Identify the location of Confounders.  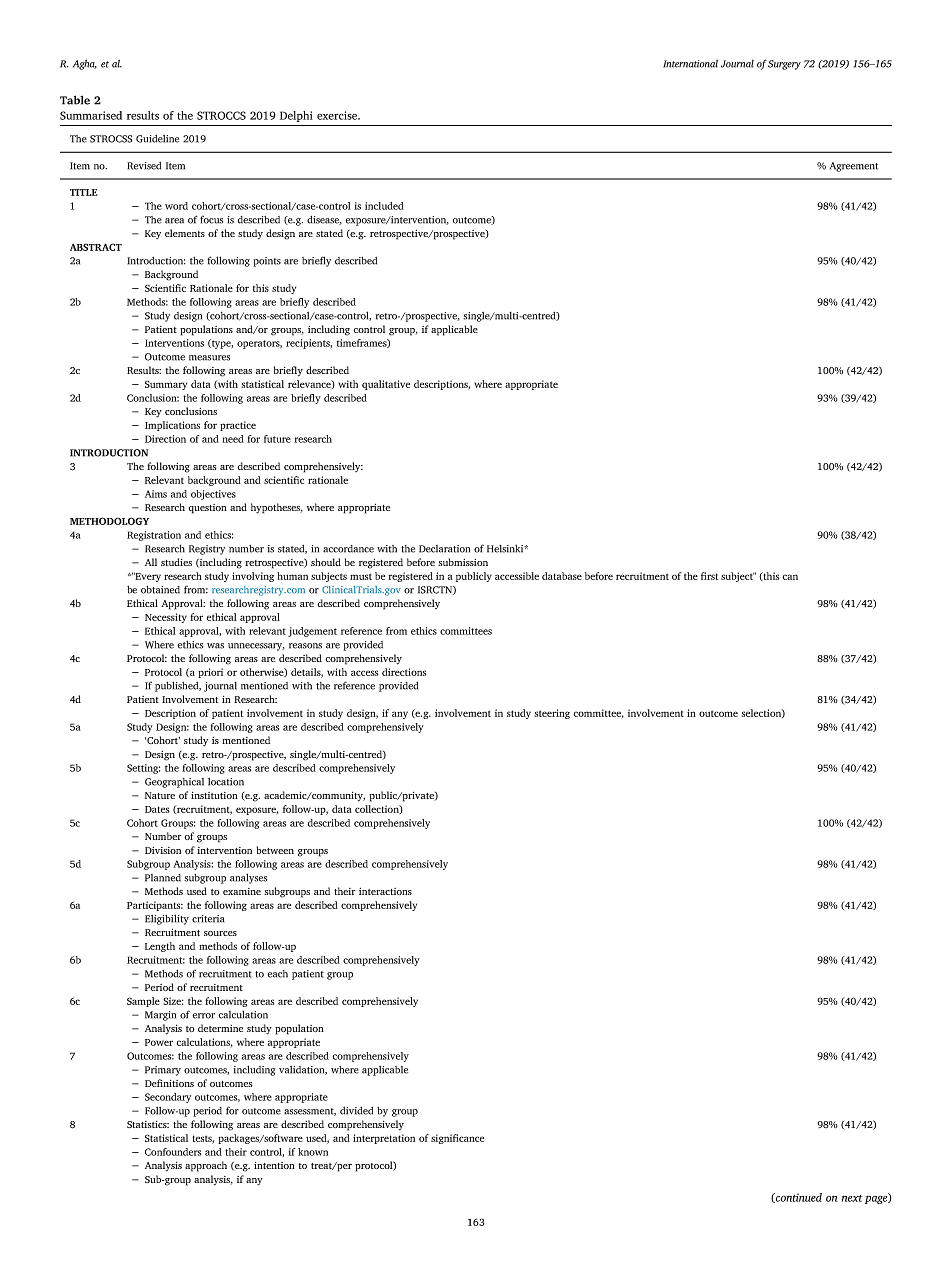
(173, 1152).
